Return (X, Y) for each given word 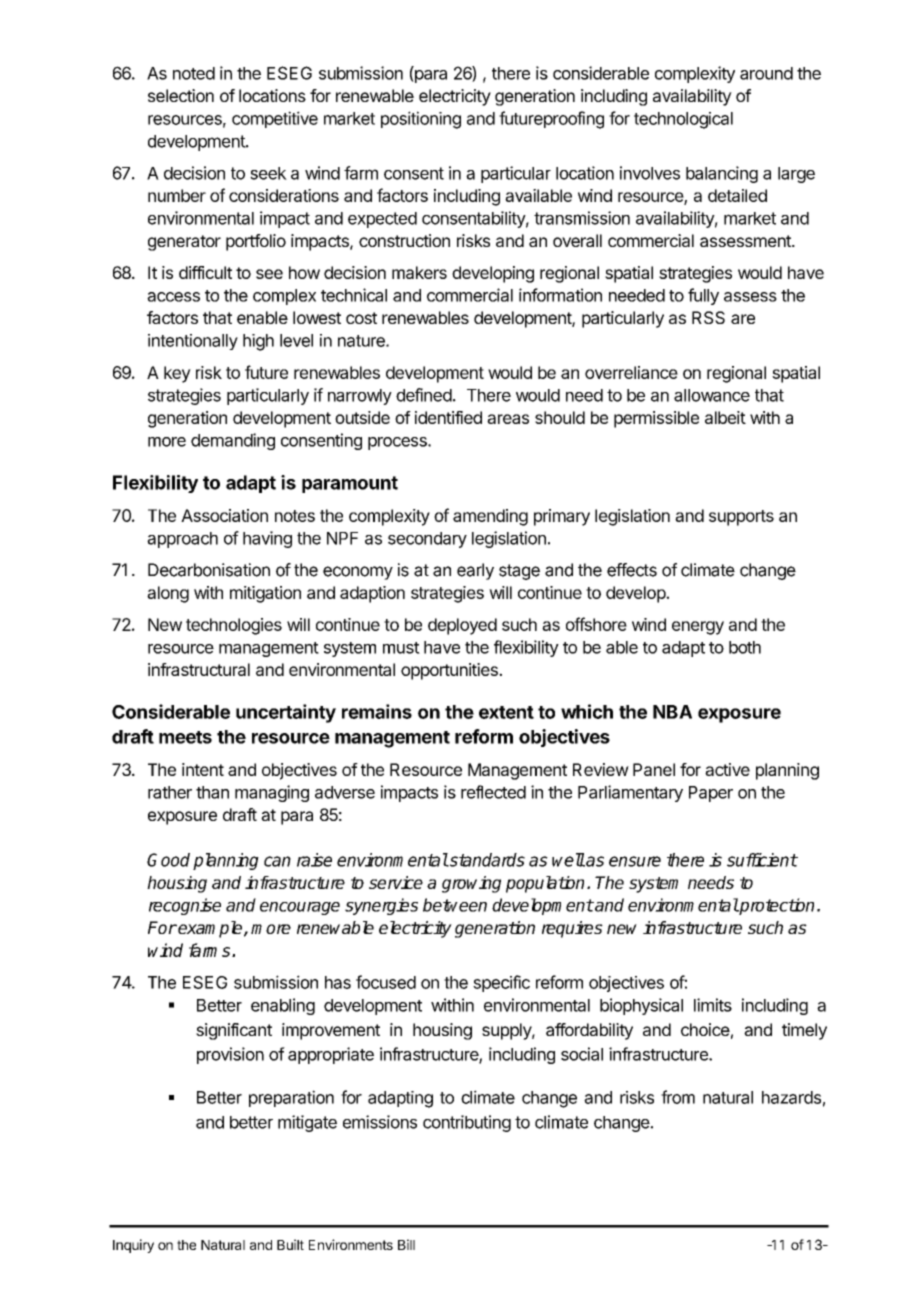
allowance (712, 395)
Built (290, 1244)
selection (181, 95)
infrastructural (199, 669)
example (210, 929)
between (455, 905)
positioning (421, 120)
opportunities (450, 671)
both (745, 647)
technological (683, 120)
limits (713, 1005)
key (177, 374)
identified (448, 417)
